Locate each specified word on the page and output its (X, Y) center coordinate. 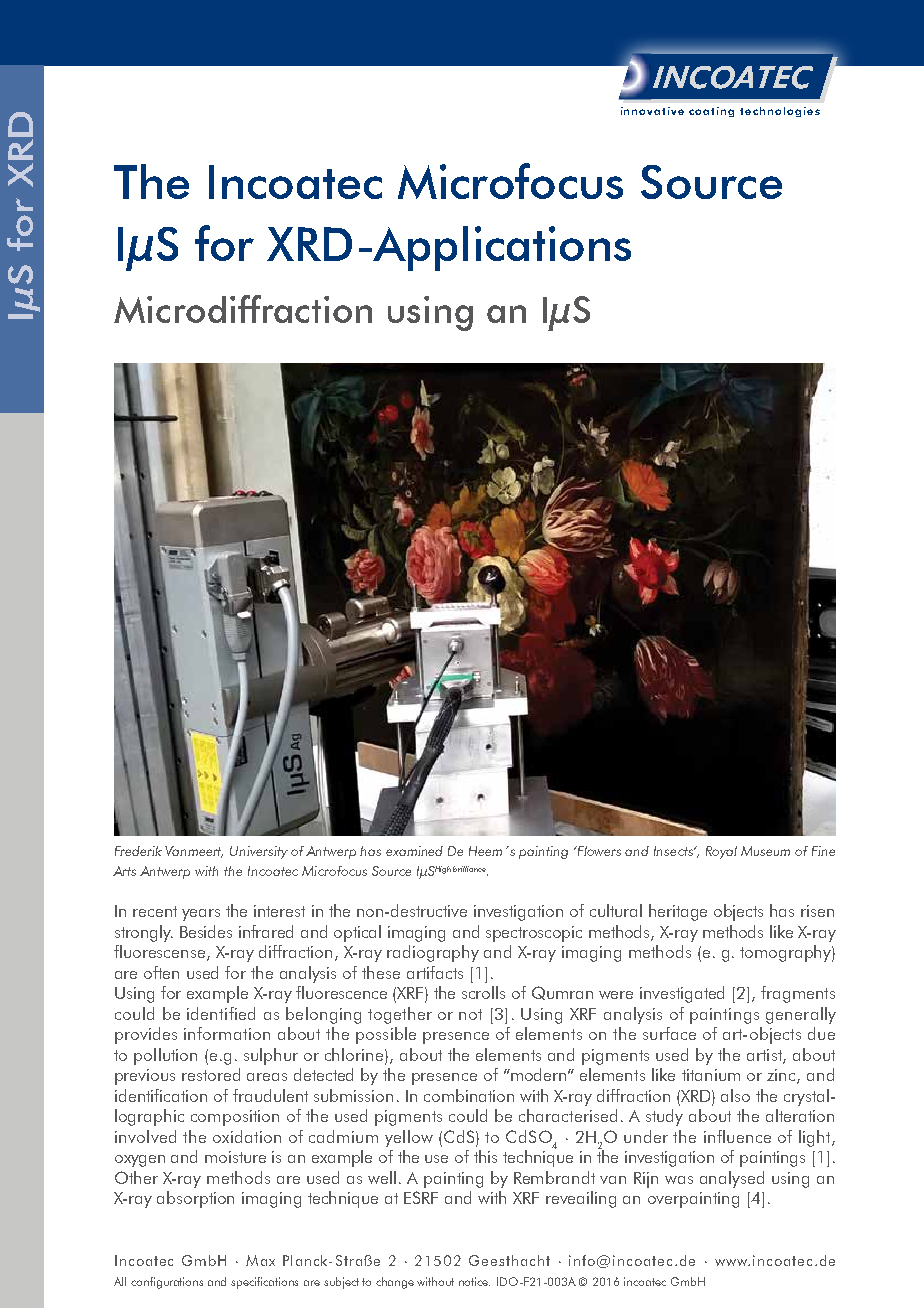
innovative (652, 111)
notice (474, 1281)
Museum (765, 851)
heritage (678, 912)
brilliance (469, 869)
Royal (721, 852)
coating (711, 112)
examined (414, 851)
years (201, 915)
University (259, 852)
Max (260, 1260)
